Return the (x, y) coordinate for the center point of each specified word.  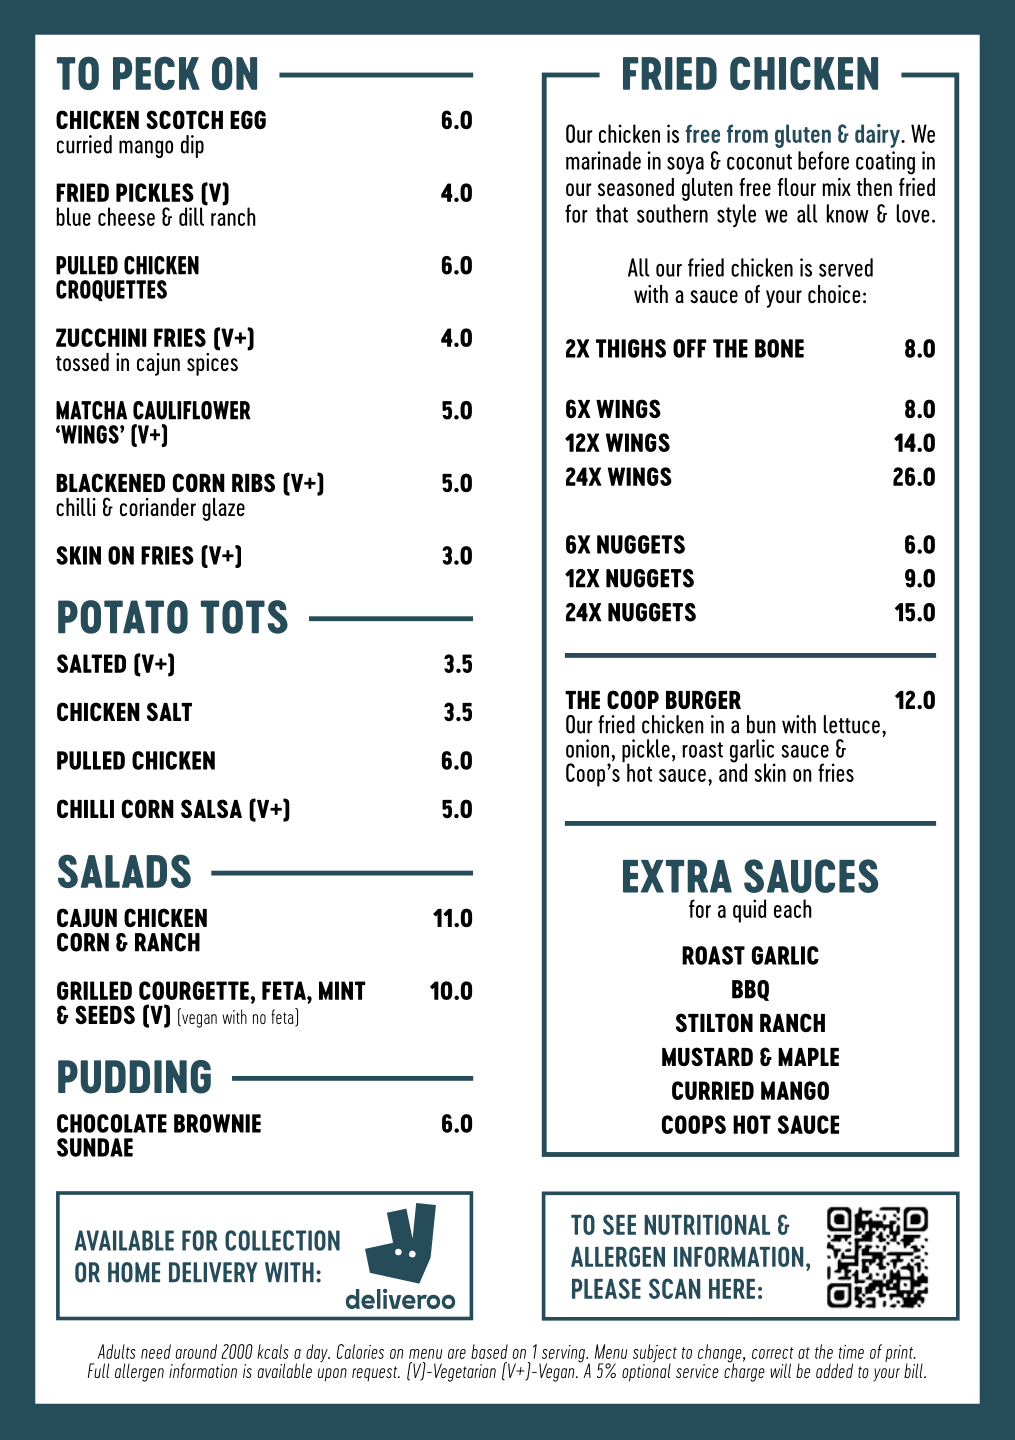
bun (761, 724)
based (489, 1351)
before (823, 160)
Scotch (184, 119)
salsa (211, 809)
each (793, 908)
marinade (603, 160)
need (156, 1351)
